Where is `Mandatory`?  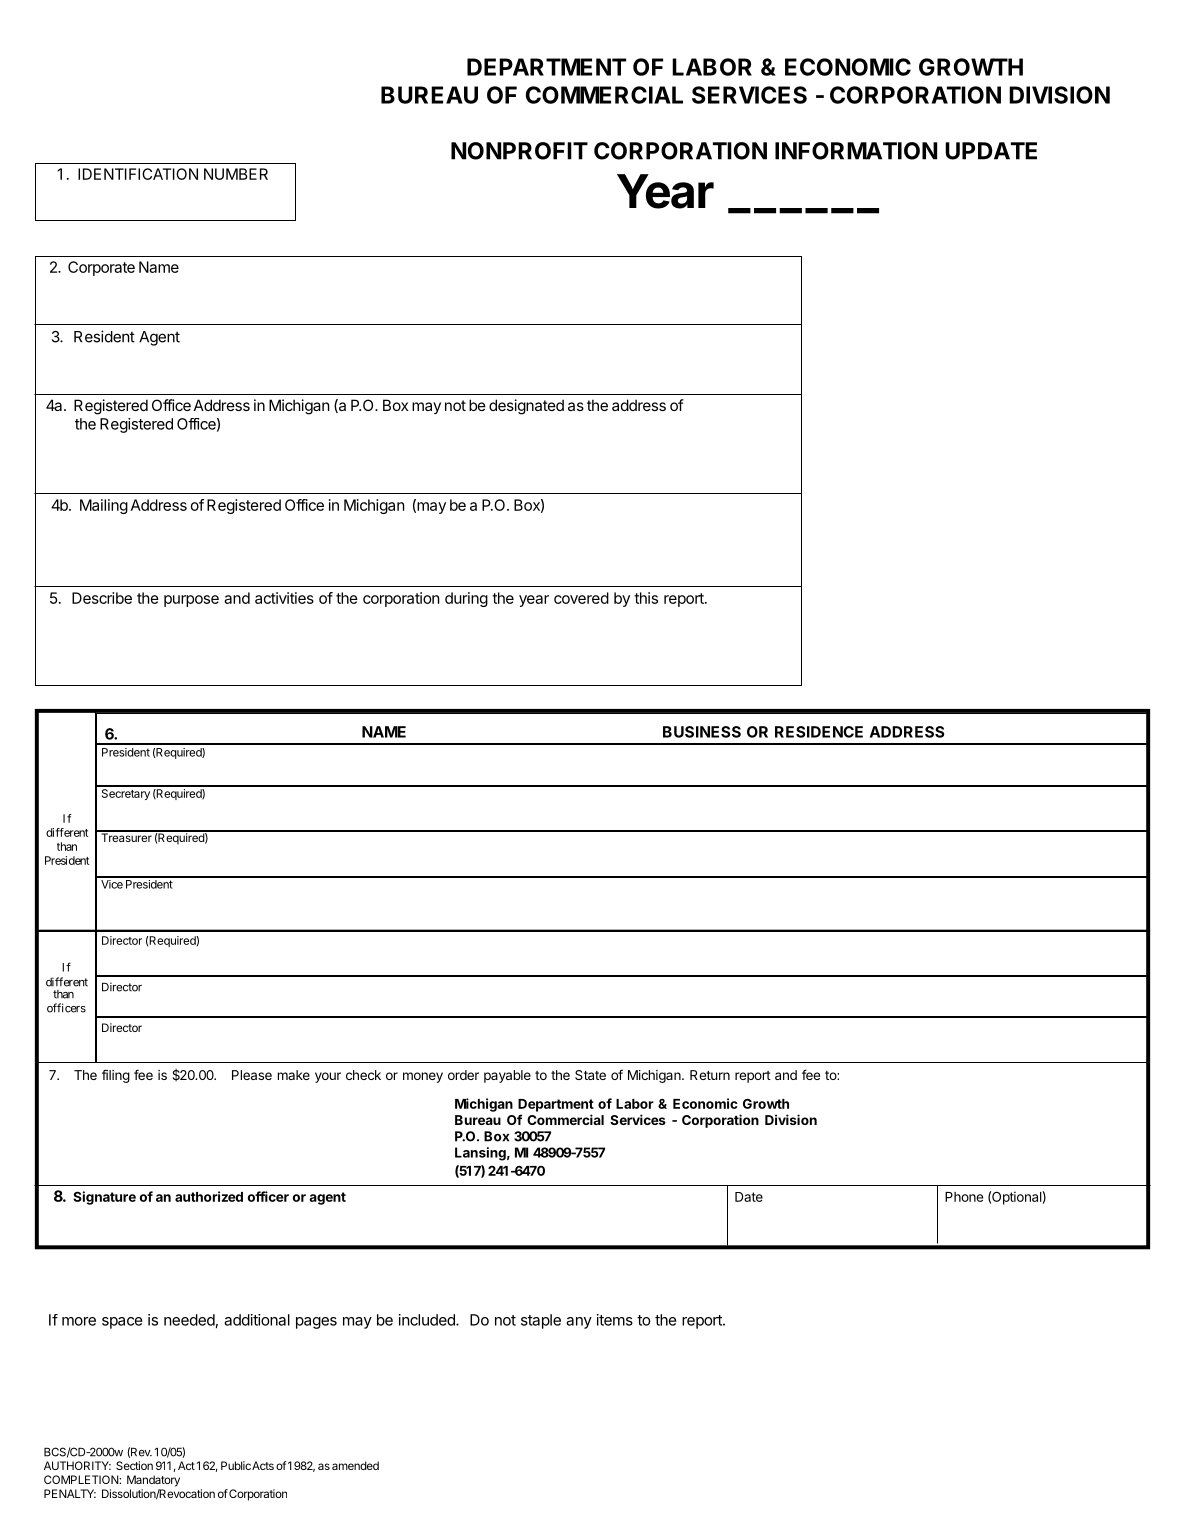
Mandatory is located at coordinates (153, 1481).
